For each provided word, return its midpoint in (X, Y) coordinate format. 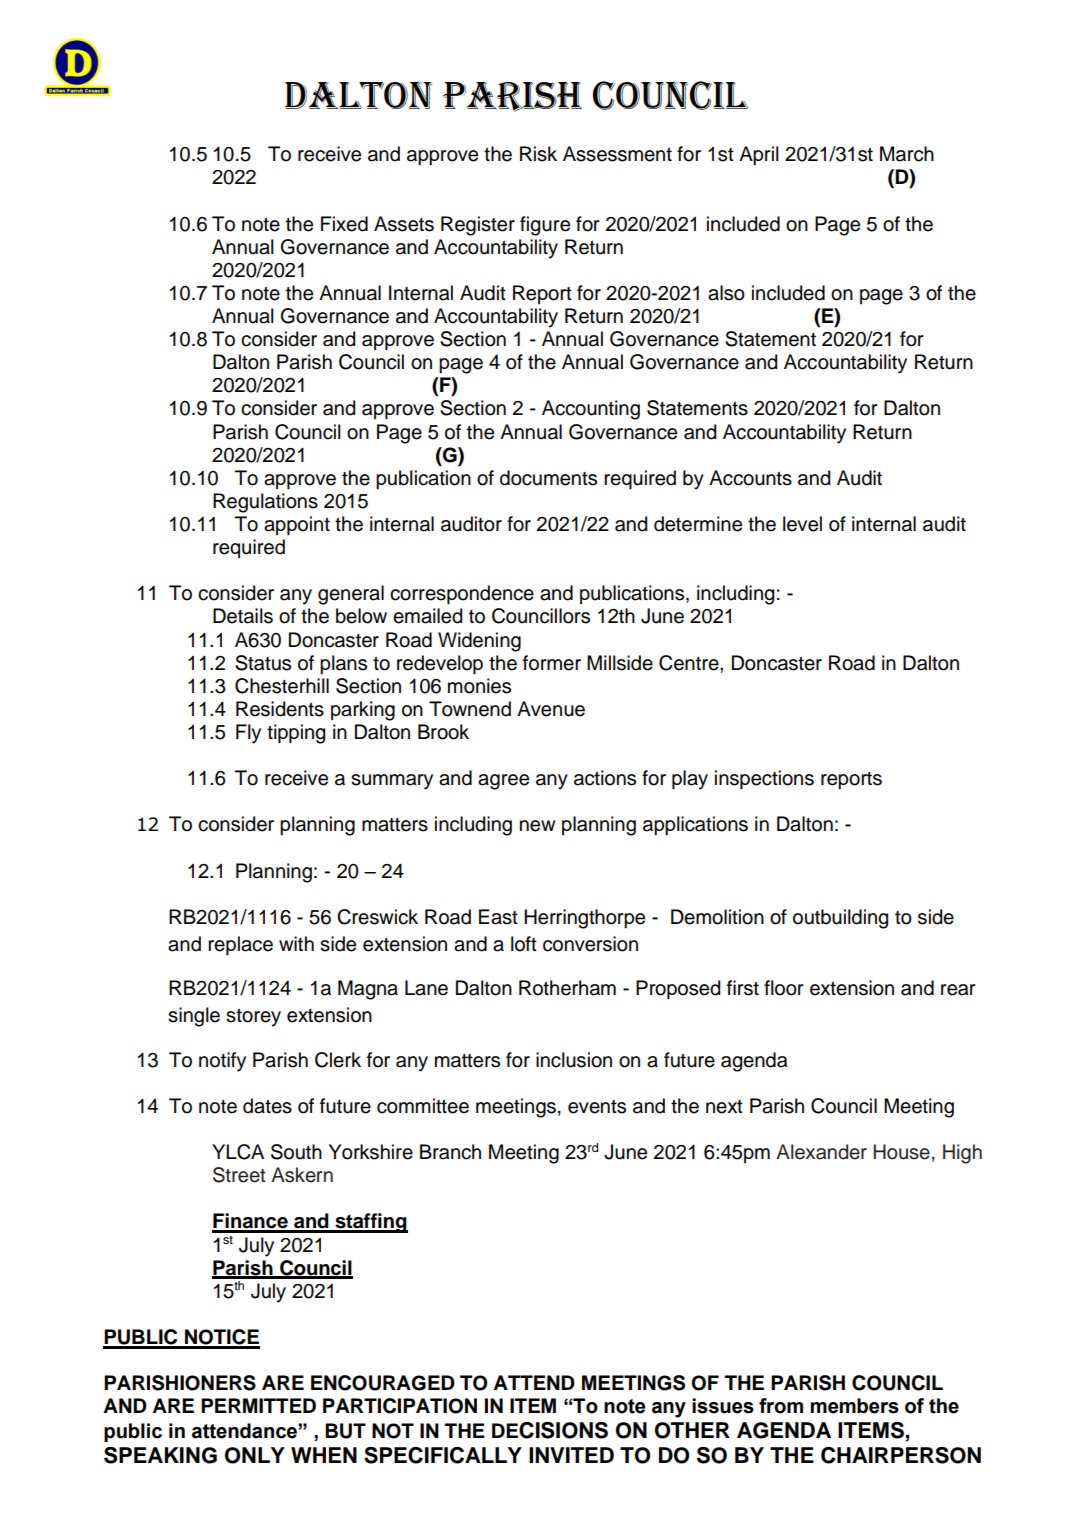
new (537, 826)
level (802, 524)
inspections (764, 779)
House (901, 1152)
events (597, 1107)
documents (548, 478)
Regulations (265, 503)
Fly (248, 734)
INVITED (571, 1455)
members (854, 1406)
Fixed (344, 224)
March (907, 154)
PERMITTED (258, 1405)
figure (545, 226)
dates (267, 1106)
